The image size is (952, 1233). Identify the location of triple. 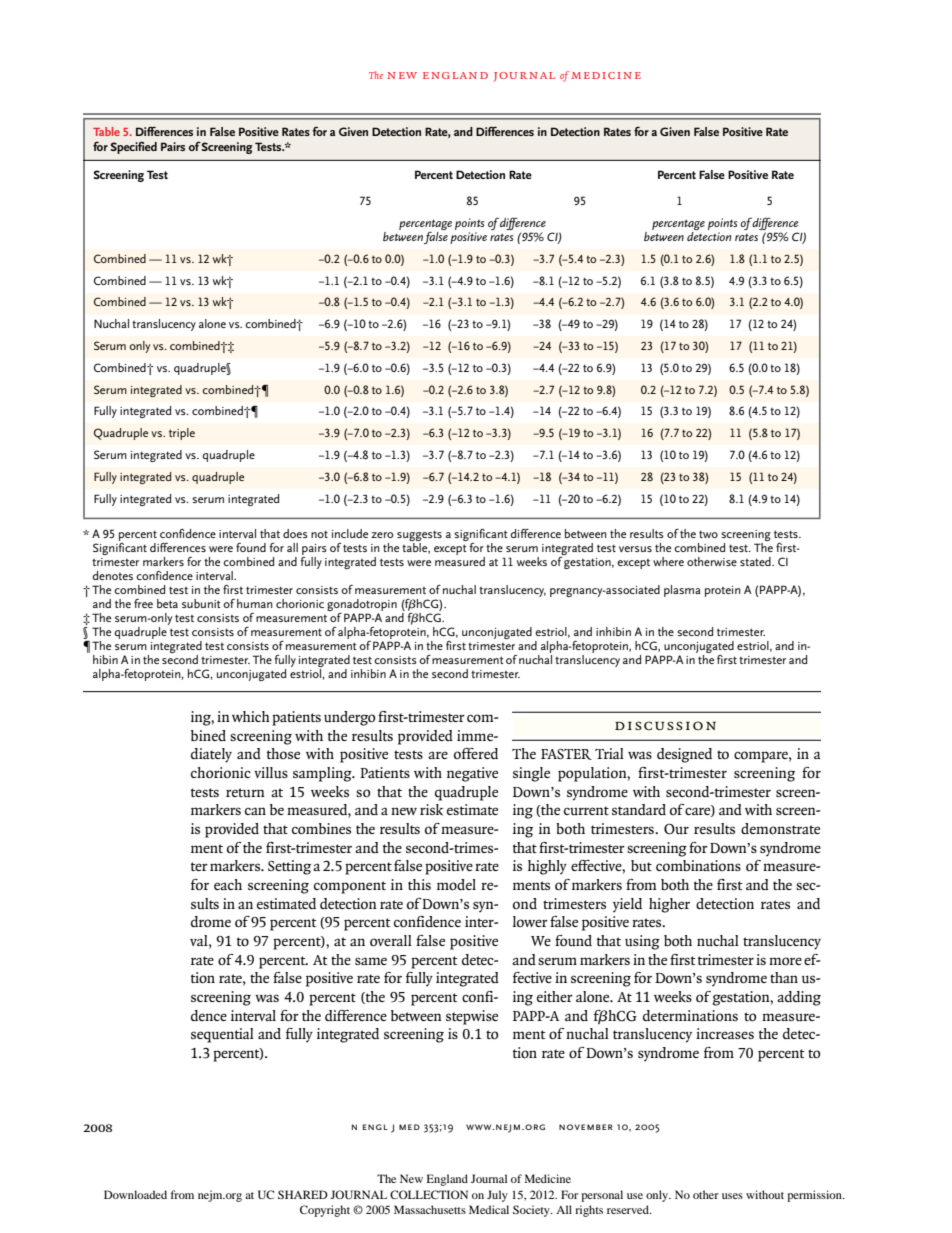
(182, 434).
